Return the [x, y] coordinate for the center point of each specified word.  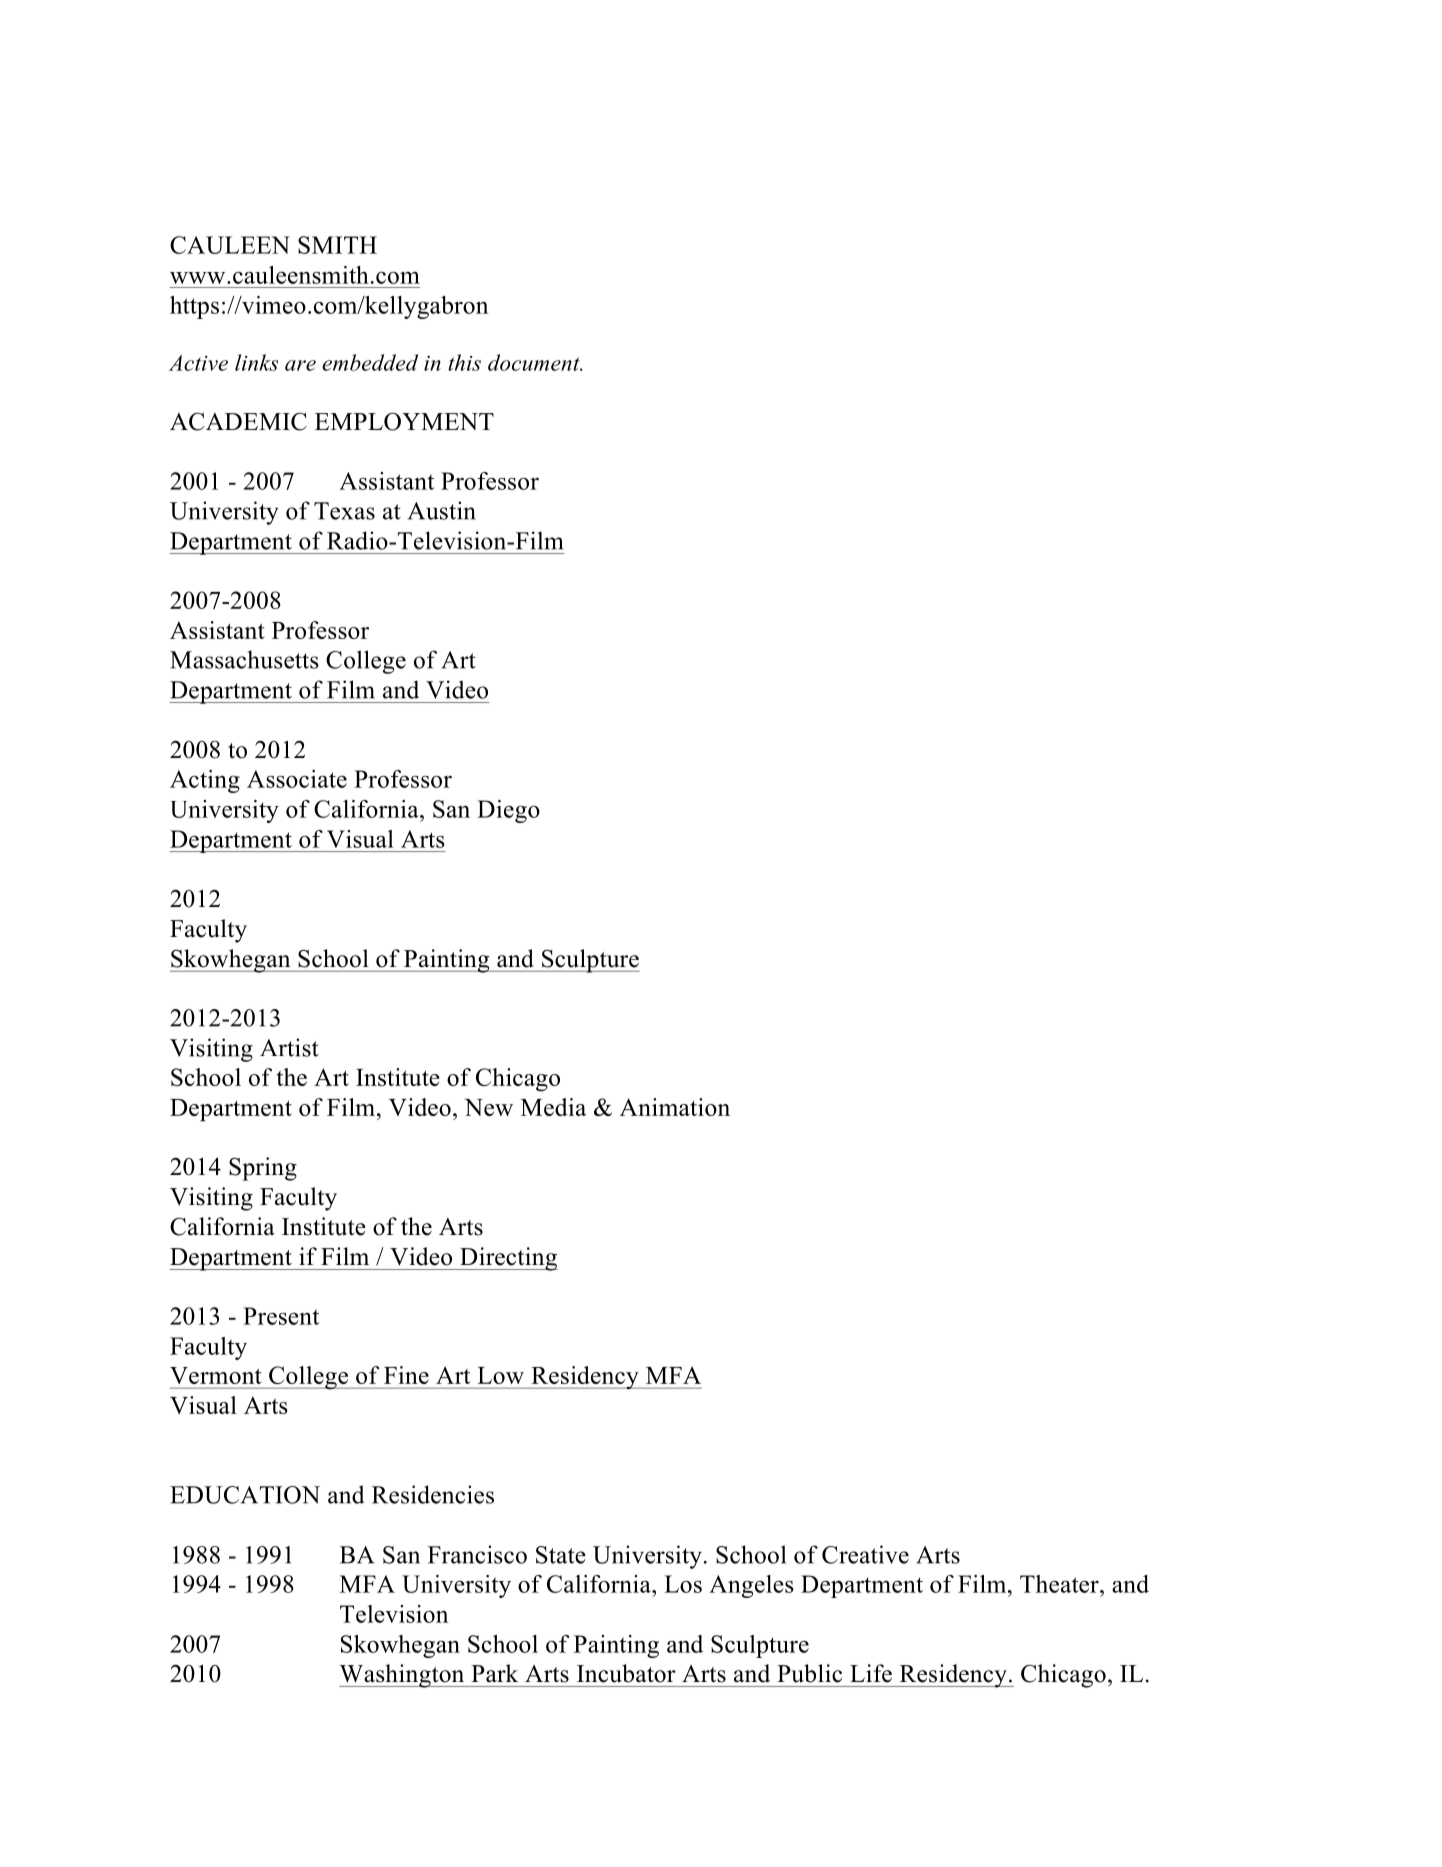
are [300, 365]
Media [553, 1107]
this [464, 362]
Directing [508, 1259]
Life [871, 1673]
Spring [263, 1169]
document [535, 362]
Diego [508, 811]
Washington [403, 1676]
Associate [297, 779]
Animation [675, 1107]
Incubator [626, 1673]
